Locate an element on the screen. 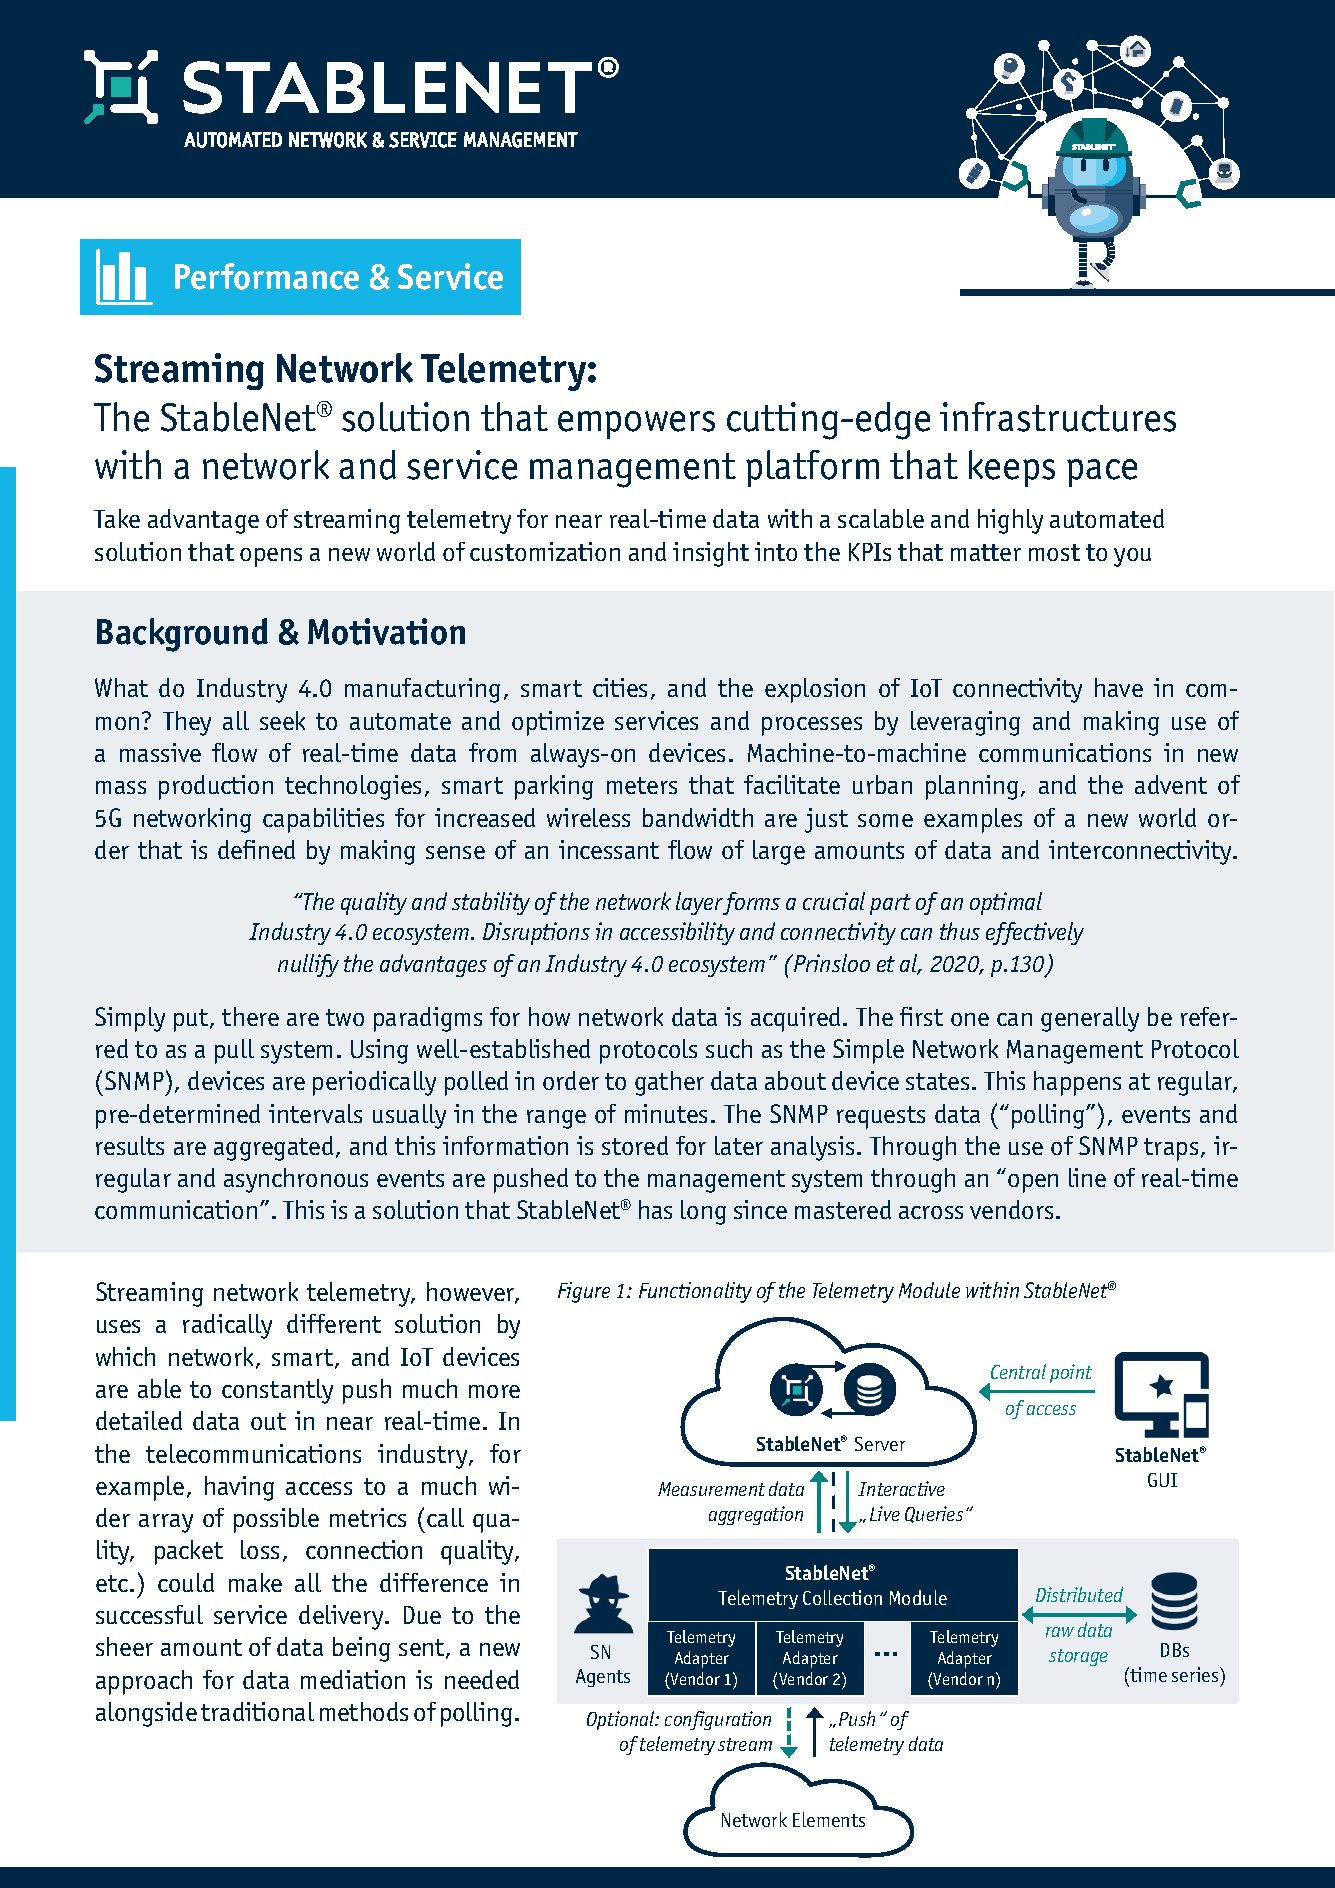 This screenshot has height=1888, width=1335. planning is located at coordinates (972, 787).
